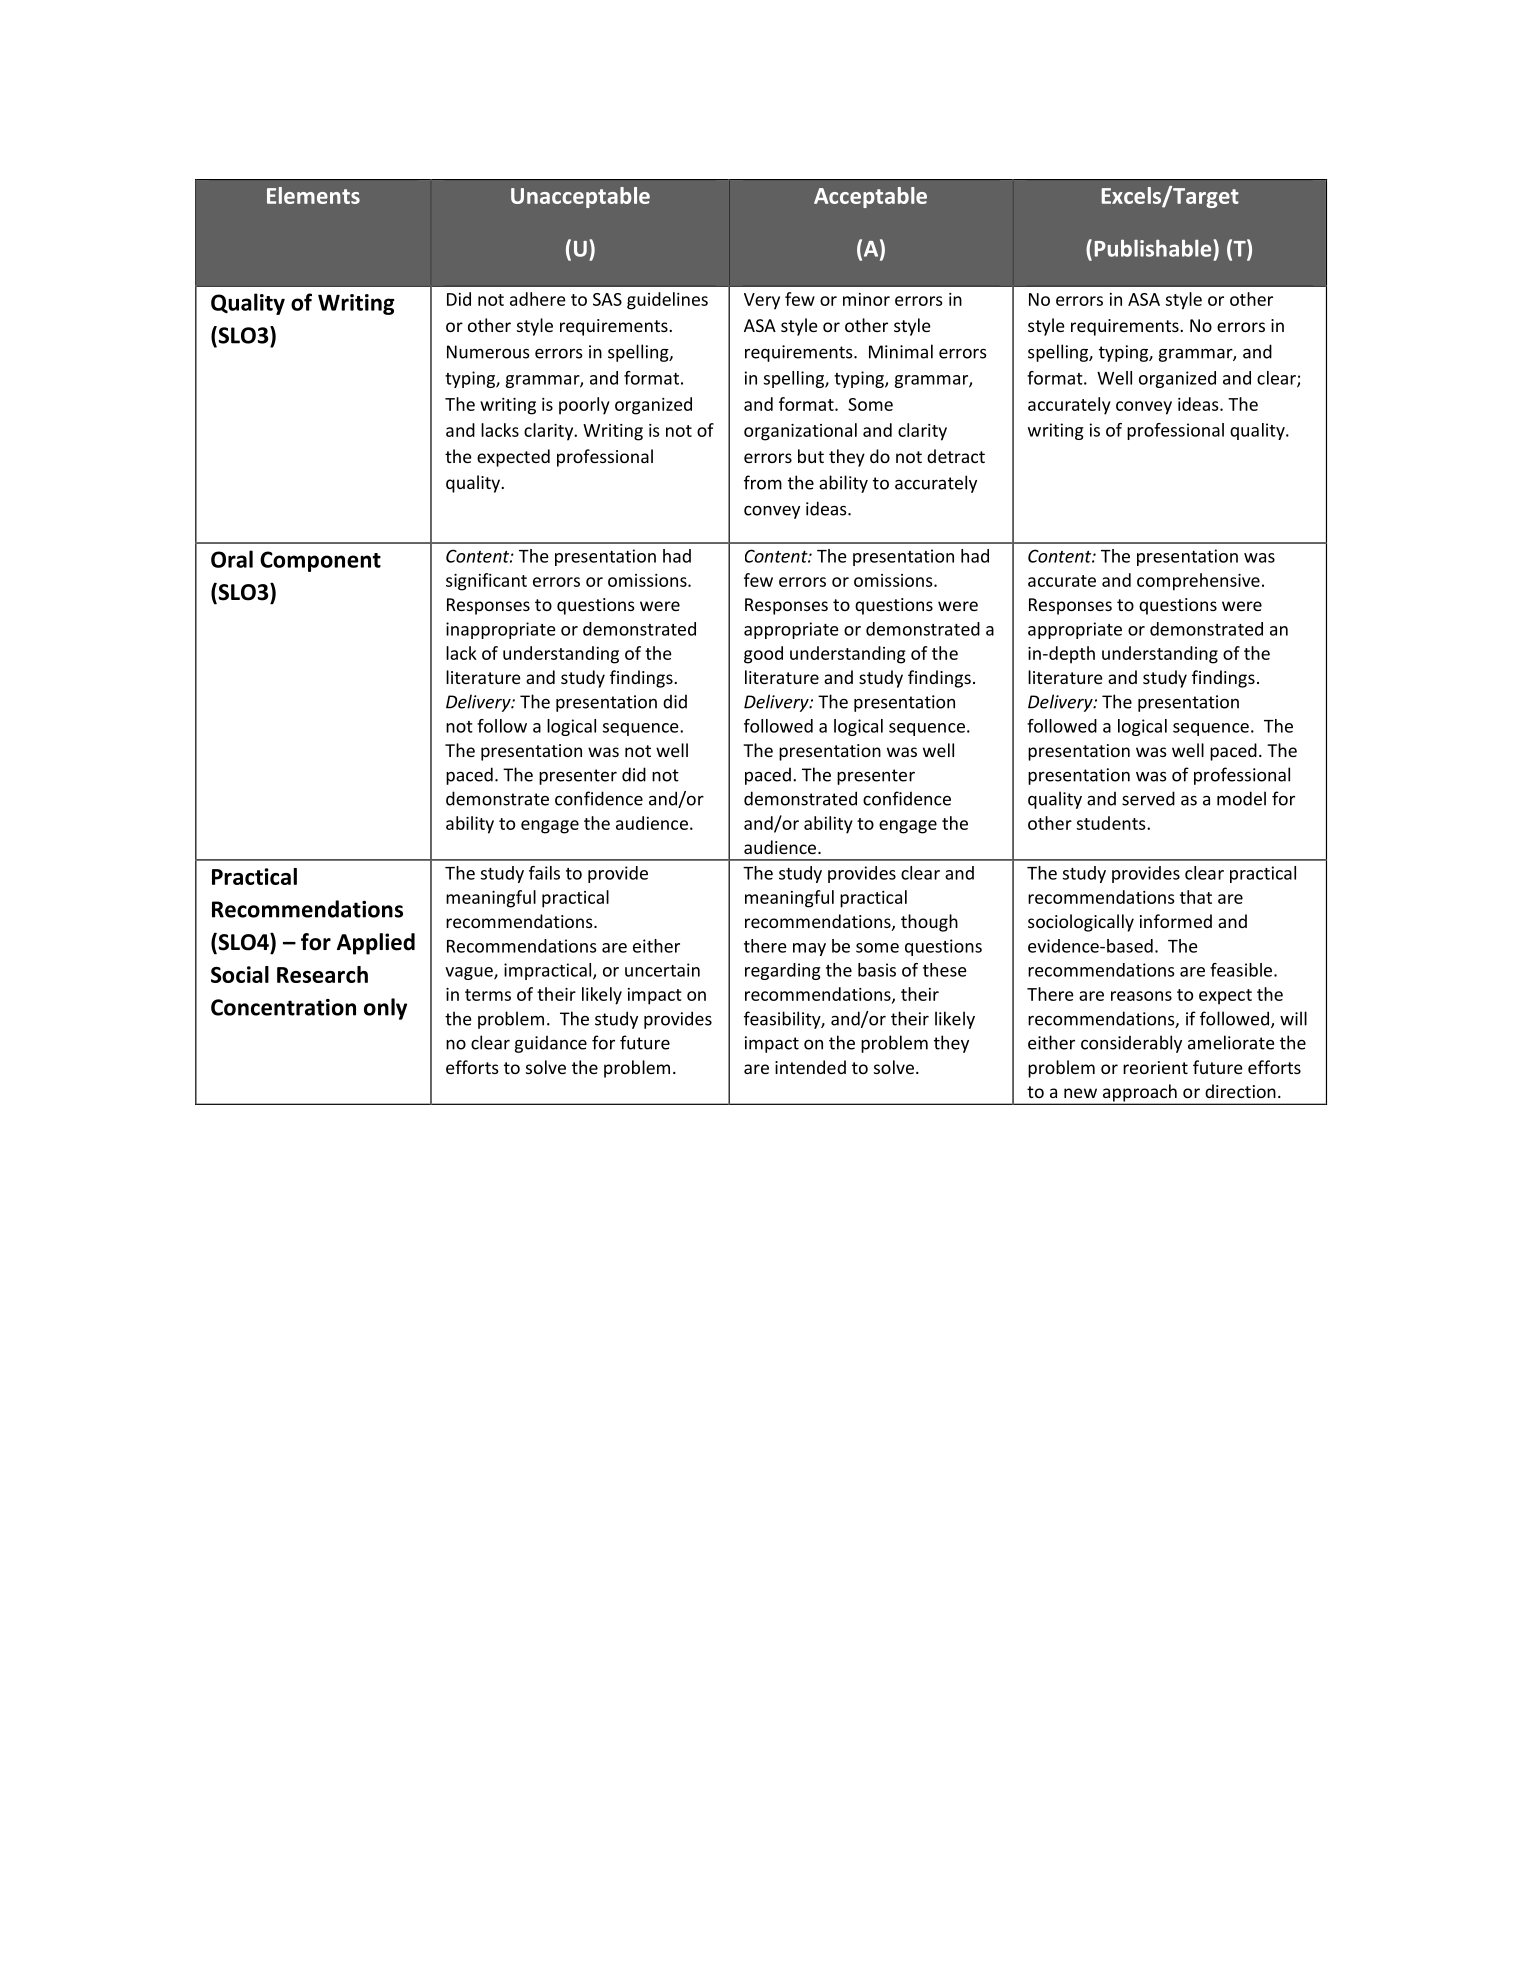 The image size is (1522, 1969). Describe the element at coordinates (313, 195) in the screenshot. I see `Elements` at that location.
